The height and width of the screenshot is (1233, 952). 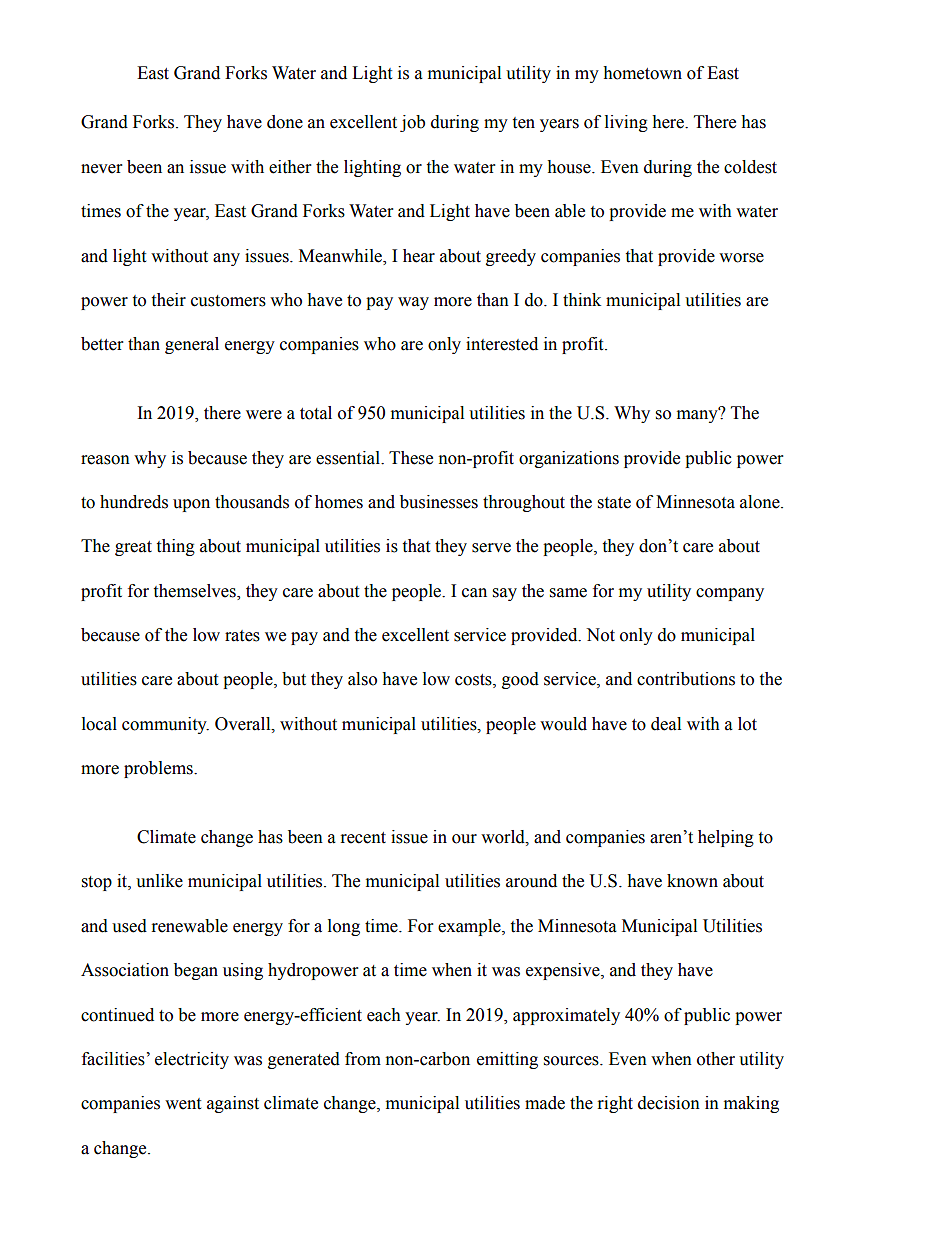 What do you see at coordinates (642, 73) in the screenshot?
I see `hometown` at bounding box center [642, 73].
